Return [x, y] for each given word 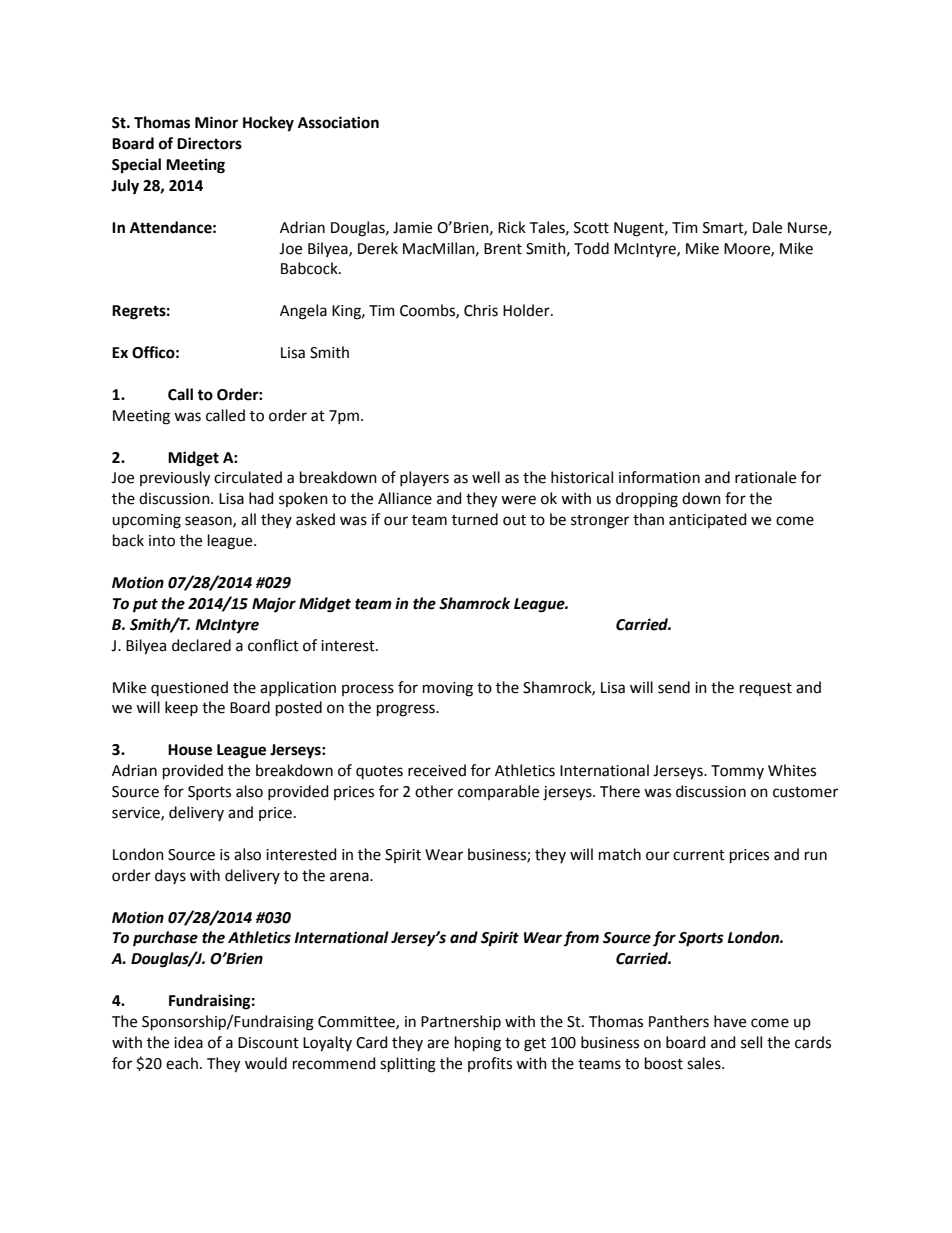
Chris [481, 310]
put [145, 606]
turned [475, 519]
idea [188, 1042]
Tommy [737, 772]
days [170, 876]
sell [751, 1042]
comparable [498, 792]
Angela [303, 312]
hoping [478, 1044]
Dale [767, 227]
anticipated [708, 520]
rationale [765, 477]
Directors [209, 143]
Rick [512, 227]
